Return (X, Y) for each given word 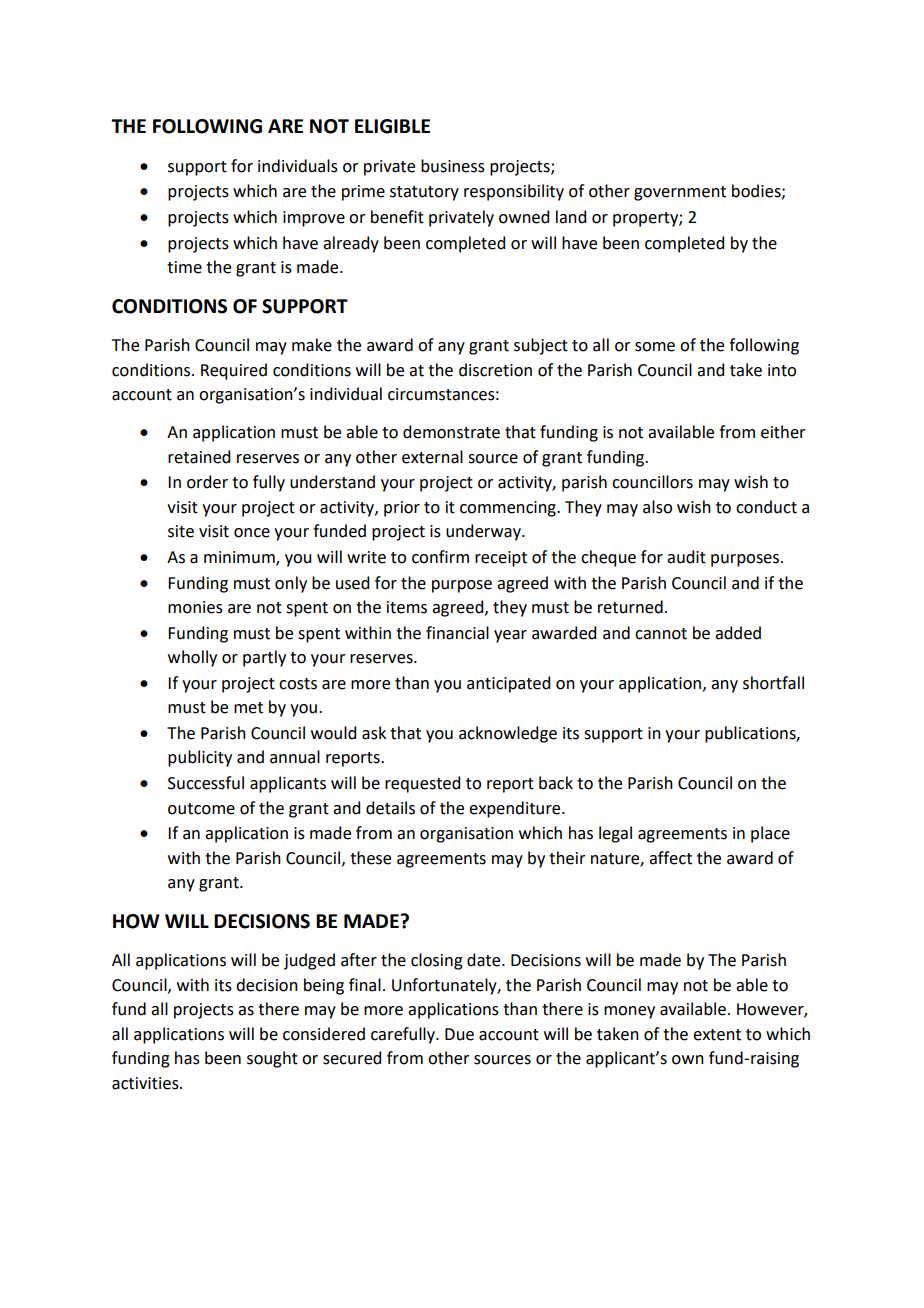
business (453, 166)
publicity (200, 758)
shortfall (773, 683)
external (432, 457)
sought (272, 1059)
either (783, 432)
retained (199, 457)
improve (314, 219)
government (680, 193)
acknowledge (508, 734)
